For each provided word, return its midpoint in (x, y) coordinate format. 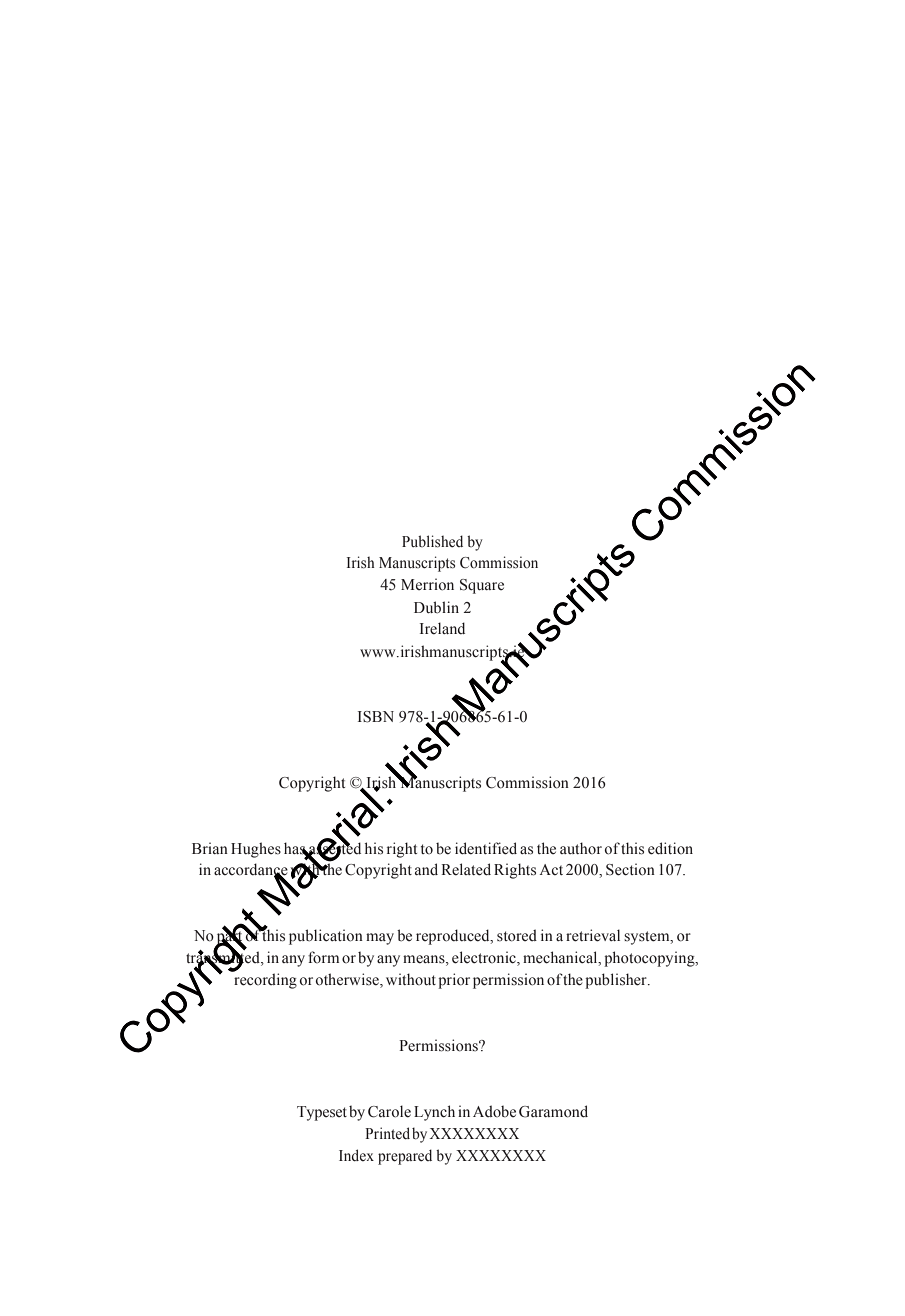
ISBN (376, 717)
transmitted (224, 957)
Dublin (436, 607)
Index (356, 1155)
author (581, 848)
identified (486, 848)
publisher (617, 981)
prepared (405, 1157)
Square (482, 586)
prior (454, 981)
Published (432, 541)
